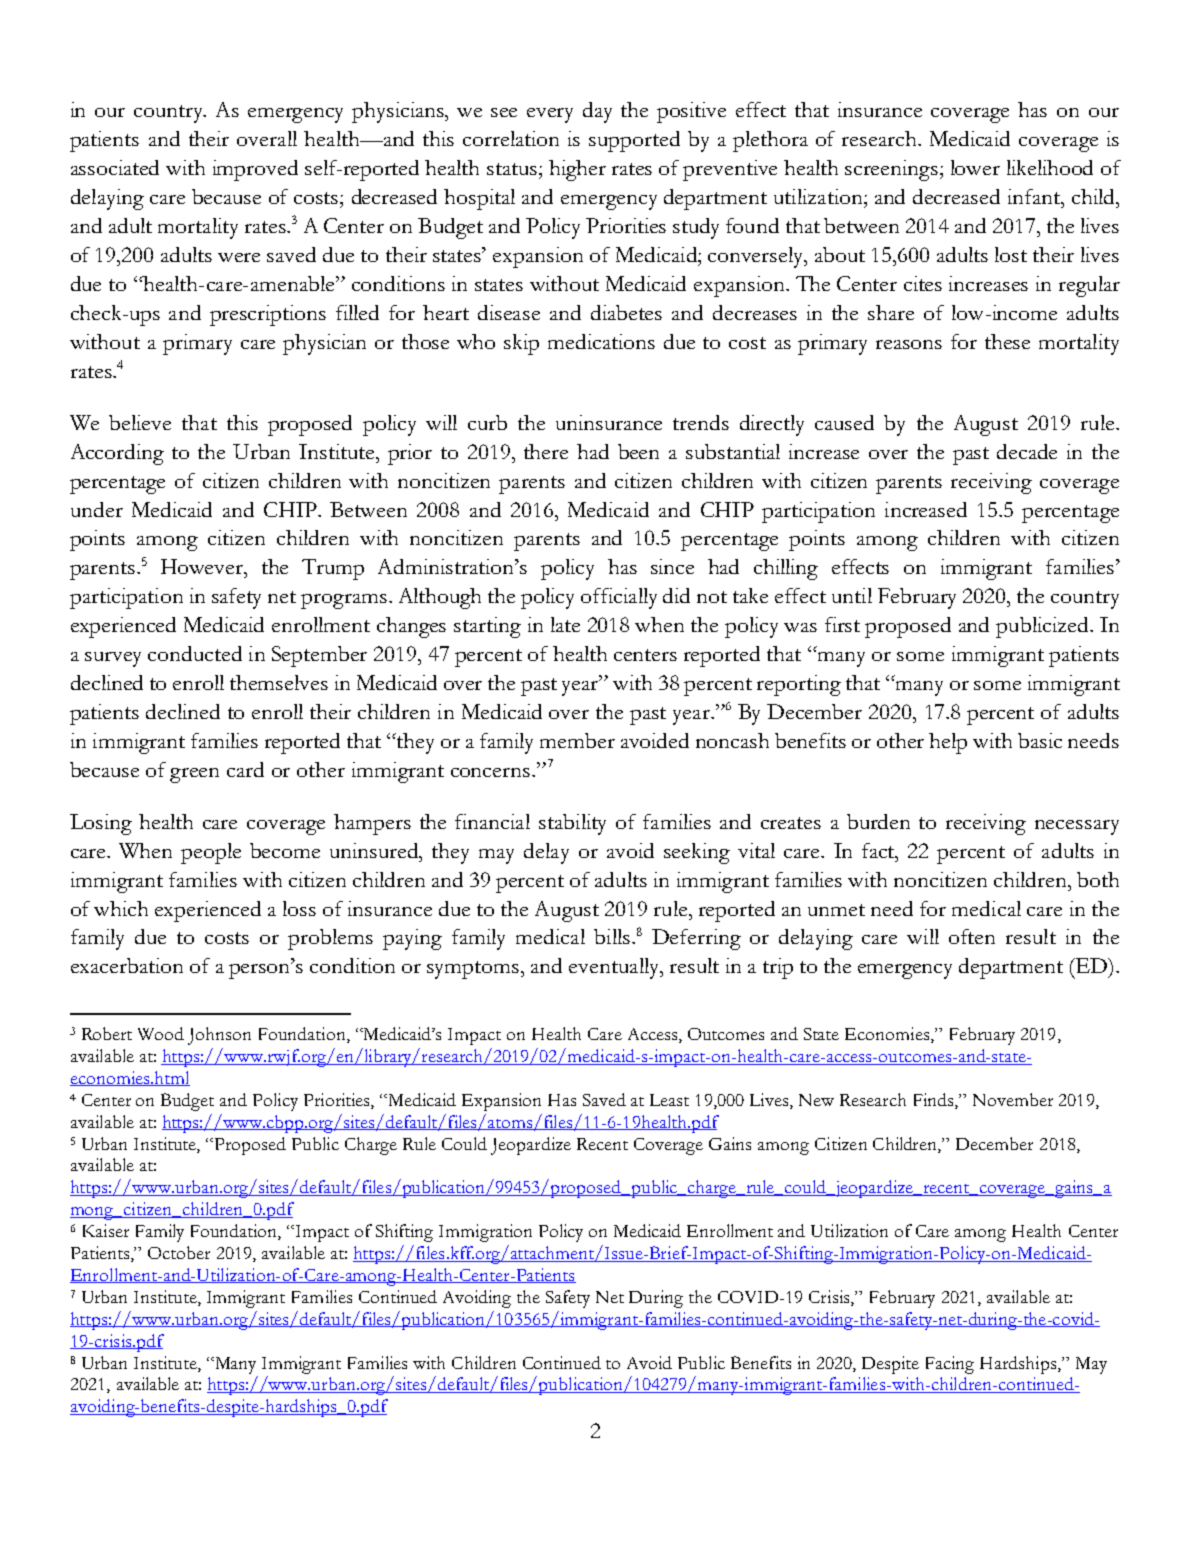  What do you see at coordinates (852, 595) in the screenshot?
I see `until` at bounding box center [852, 595].
